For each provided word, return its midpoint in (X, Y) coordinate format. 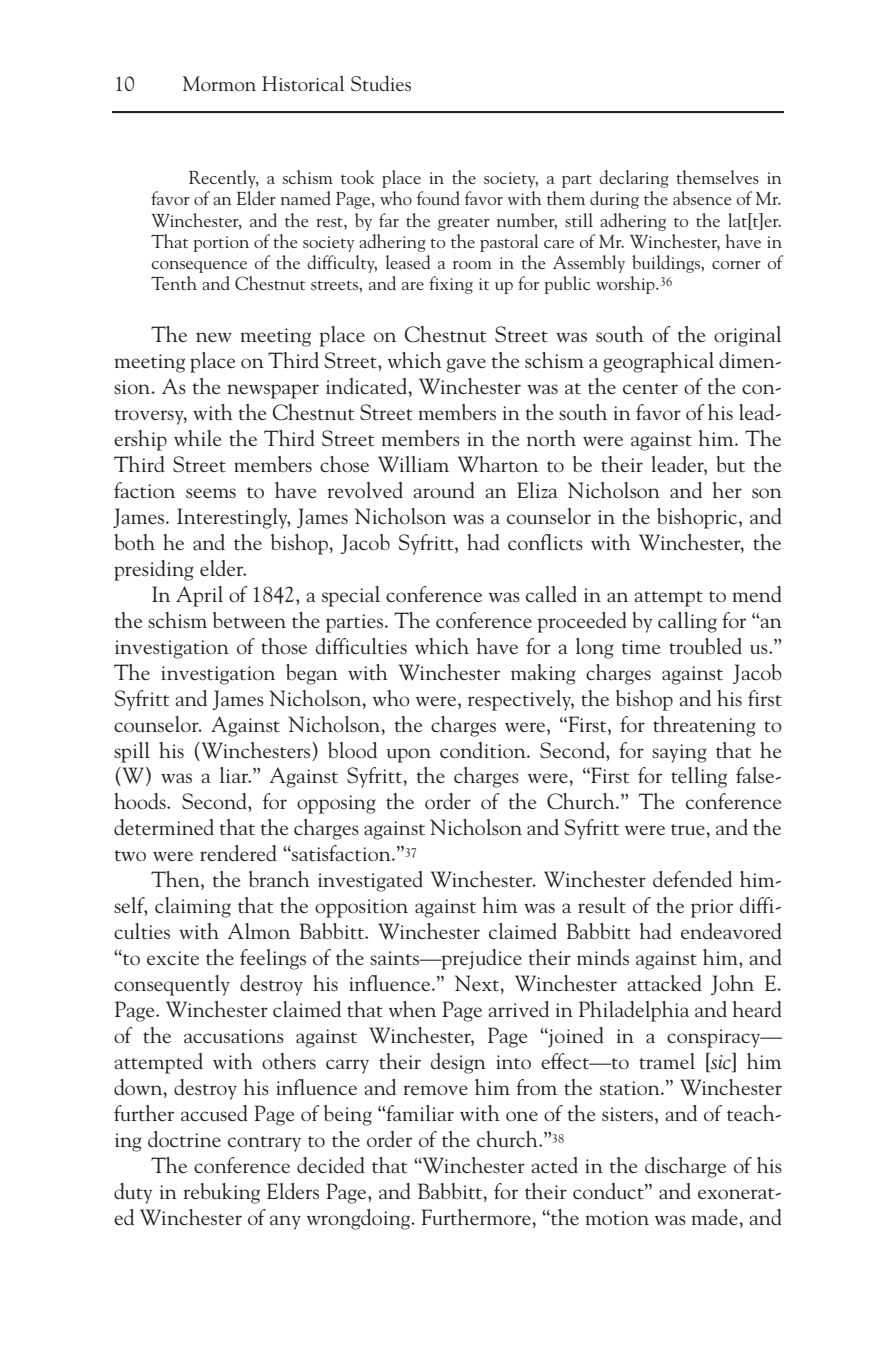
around (444, 490)
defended (692, 879)
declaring (634, 179)
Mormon (219, 84)
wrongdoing (360, 1219)
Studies (381, 83)
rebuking (221, 1193)
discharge (685, 1167)
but (730, 464)
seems (211, 493)
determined (164, 827)
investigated (370, 881)
